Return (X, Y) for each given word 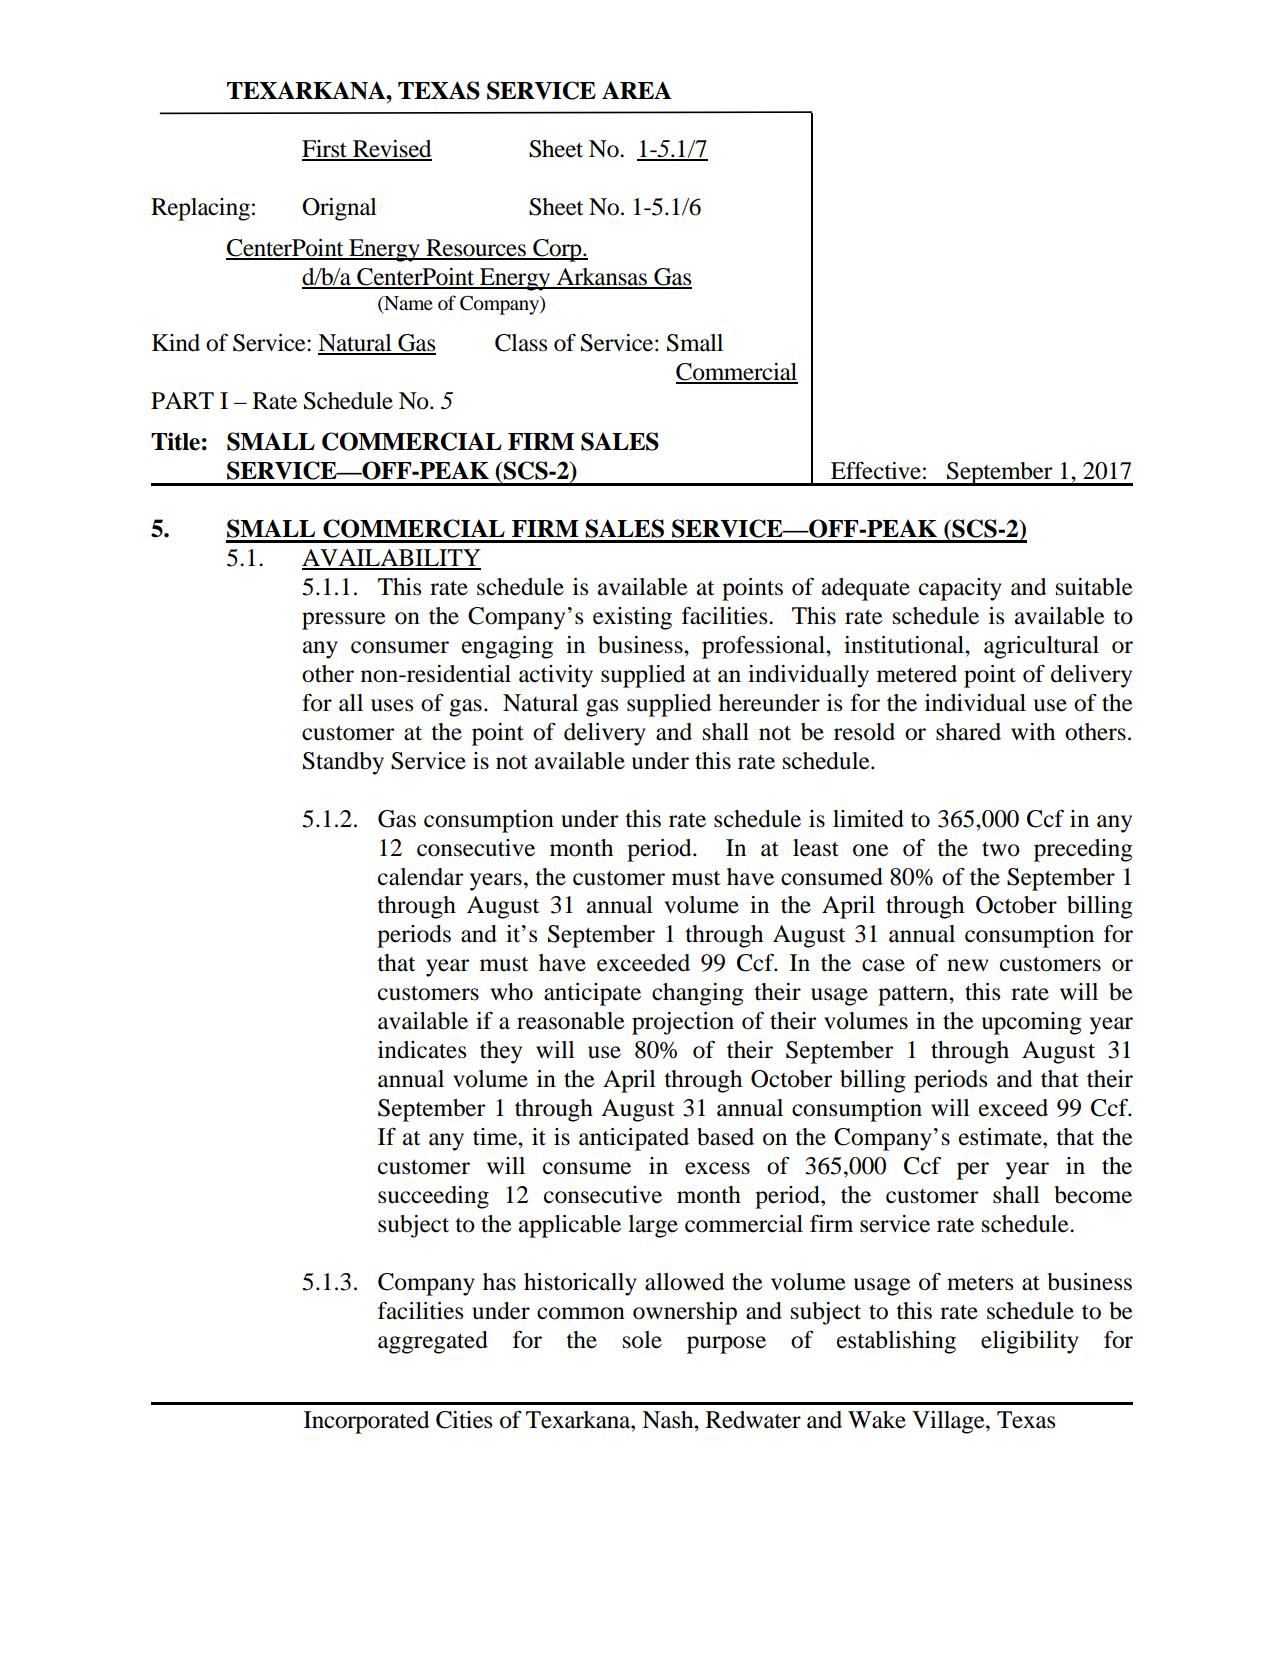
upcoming (1032, 1023)
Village (949, 1422)
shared (968, 732)
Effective (876, 470)
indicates (422, 1050)
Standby (343, 763)
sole (642, 1340)
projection (683, 1023)
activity (556, 676)
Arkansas (601, 278)
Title (175, 441)
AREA (637, 90)
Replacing (200, 209)
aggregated (433, 1342)
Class (521, 343)
